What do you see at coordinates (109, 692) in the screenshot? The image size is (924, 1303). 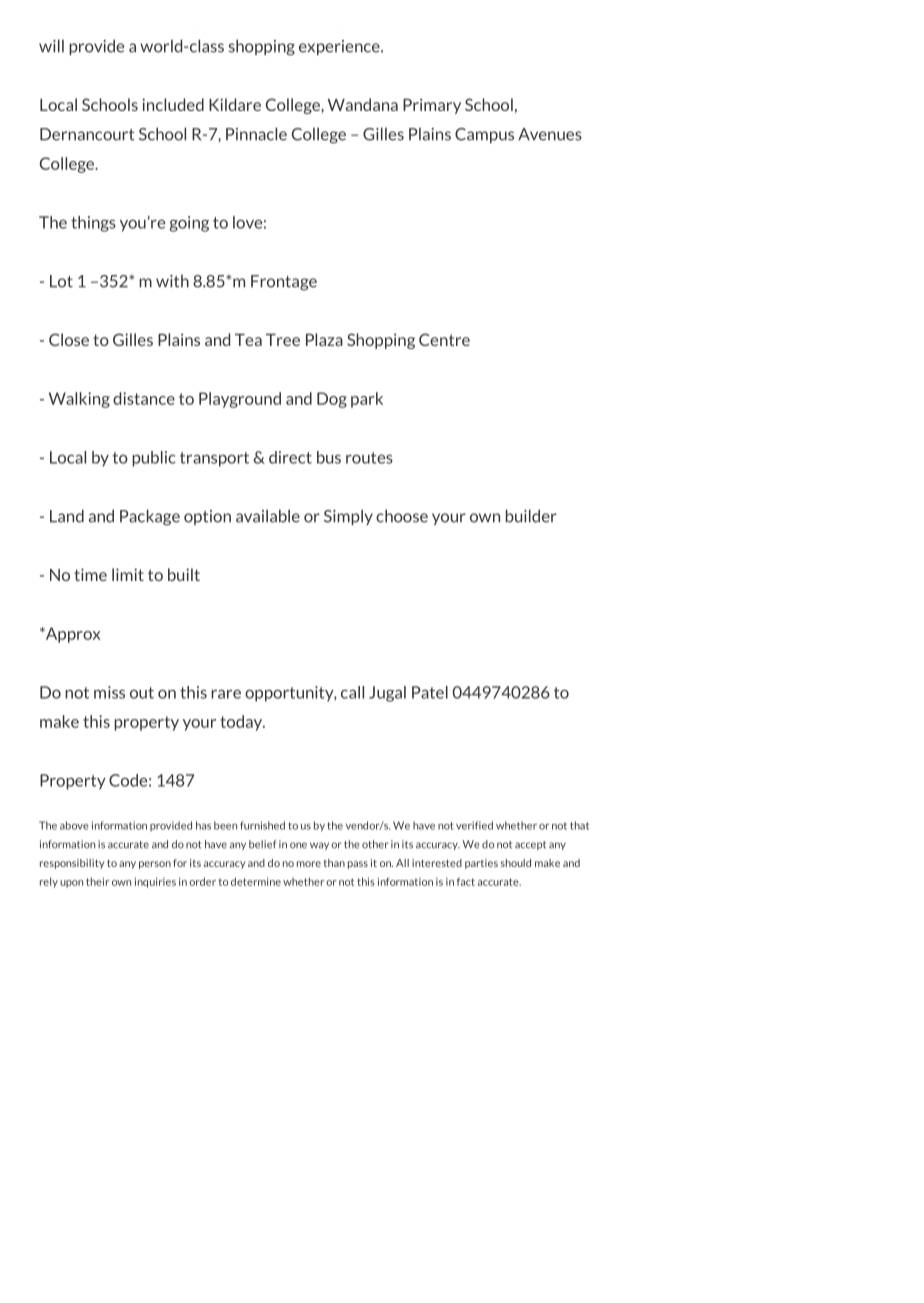 I see `miss` at bounding box center [109, 692].
